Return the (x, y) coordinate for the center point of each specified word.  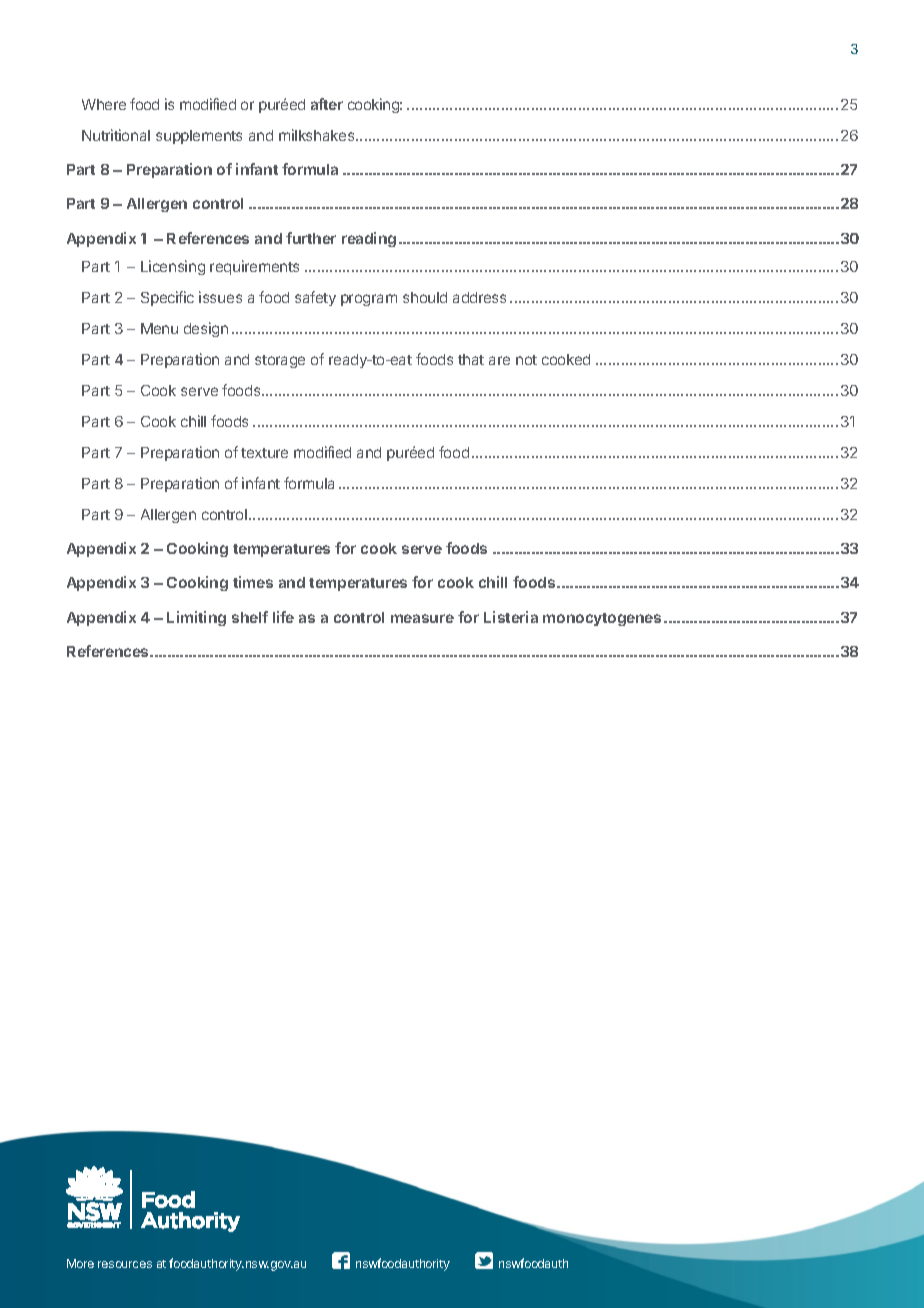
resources (125, 1264)
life (283, 617)
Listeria (511, 617)
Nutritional (116, 135)
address (479, 297)
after (327, 104)
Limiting (196, 618)
